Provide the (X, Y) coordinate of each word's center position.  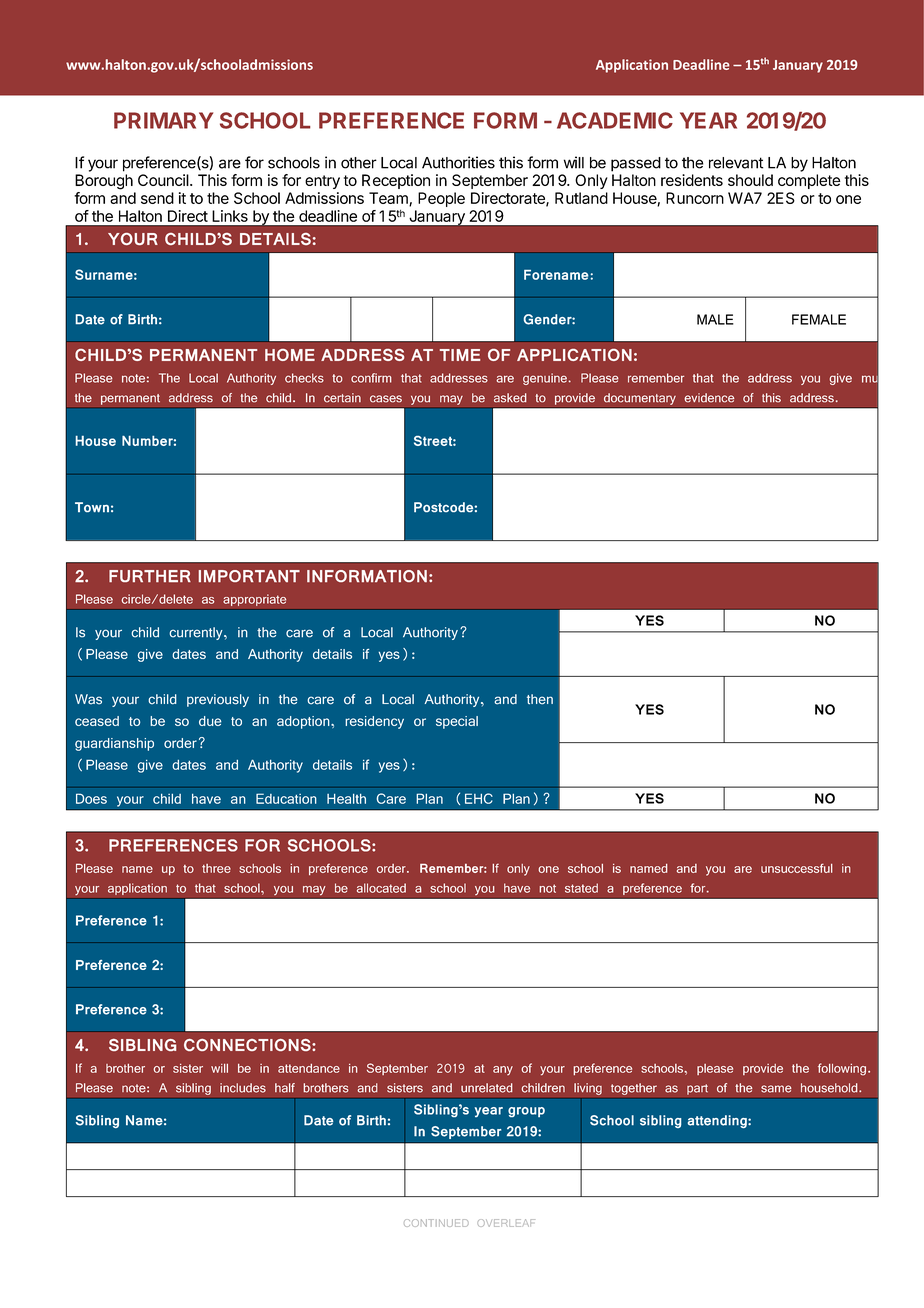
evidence (709, 398)
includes (243, 1088)
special (457, 722)
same (776, 1089)
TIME (460, 355)
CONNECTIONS (248, 1045)
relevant (736, 163)
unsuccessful (797, 868)
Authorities (458, 162)
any (503, 1070)
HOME (290, 355)
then (540, 699)
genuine (545, 379)
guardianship (114, 744)
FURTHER (150, 576)
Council (164, 180)
